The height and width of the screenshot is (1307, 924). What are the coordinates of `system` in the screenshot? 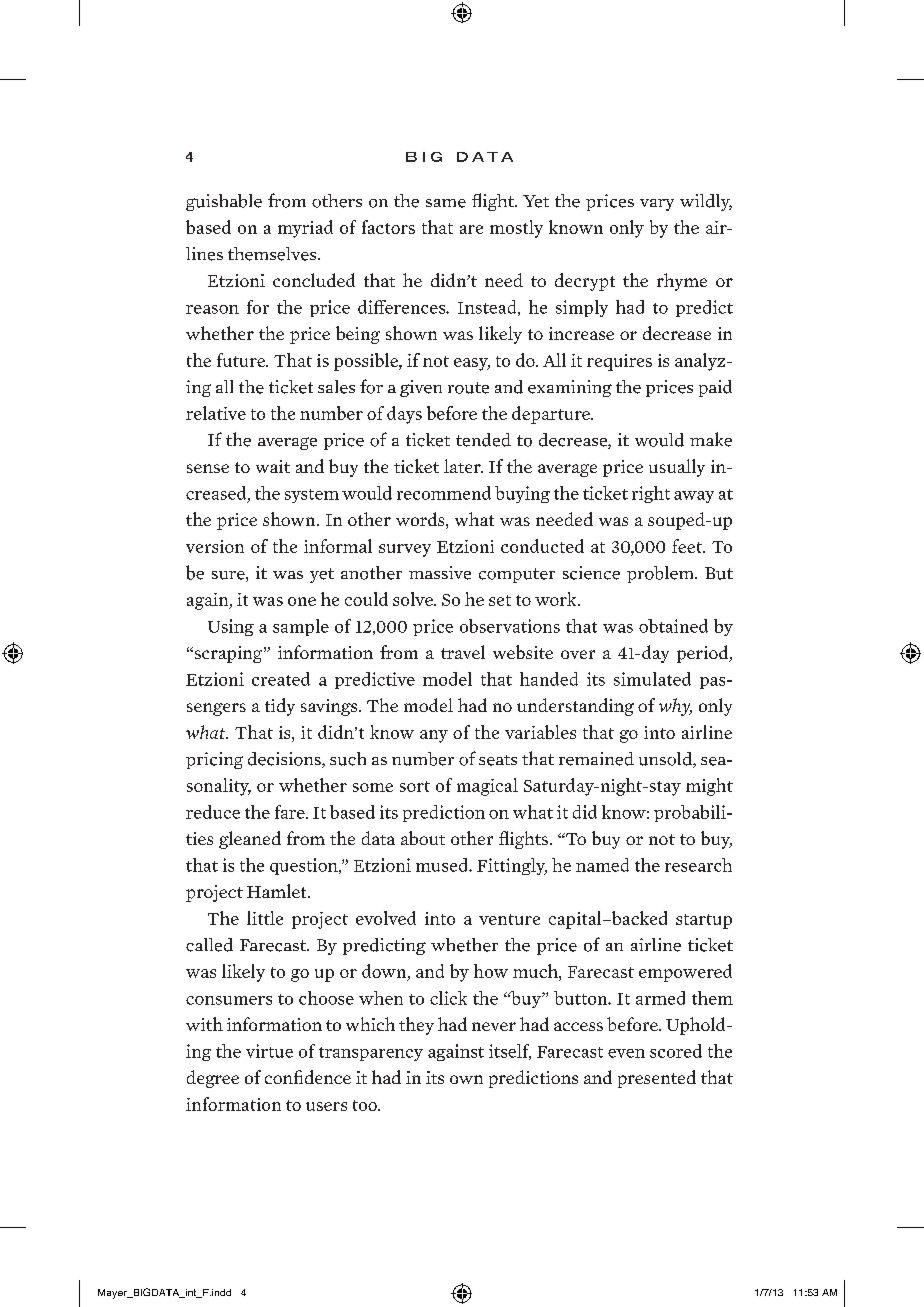 It's located at (312, 496).
